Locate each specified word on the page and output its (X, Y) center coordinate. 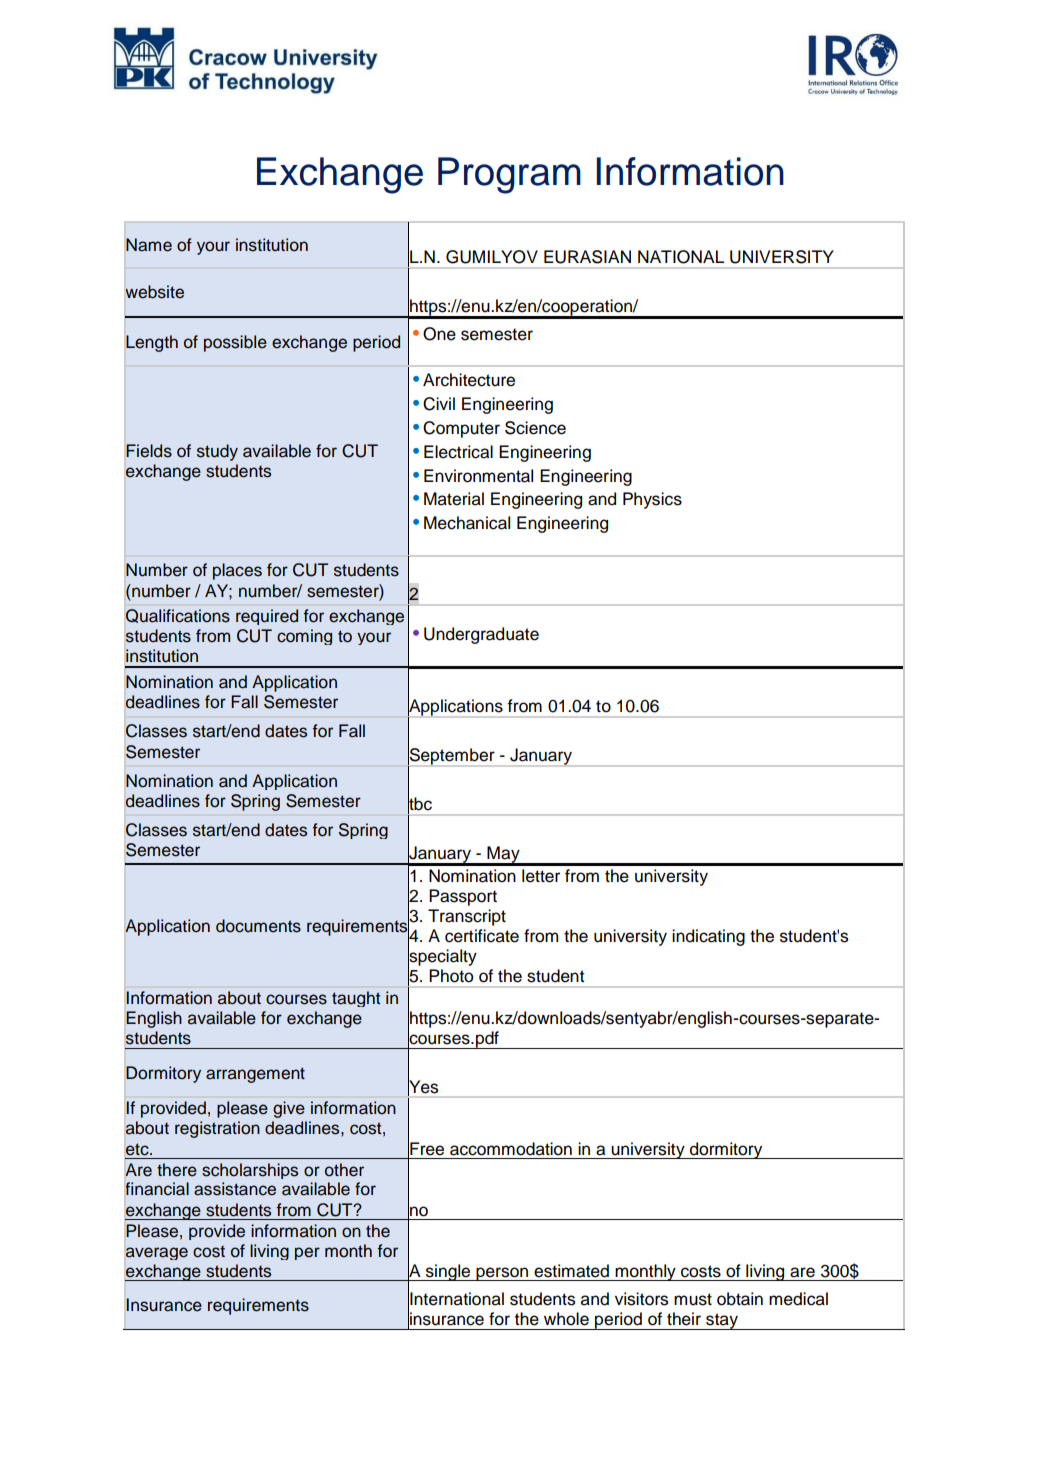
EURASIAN (587, 257)
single (448, 1272)
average (157, 1253)
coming (304, 637)
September (452, 756)
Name (149, 245)
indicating (708, 937)
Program (509, 175)
